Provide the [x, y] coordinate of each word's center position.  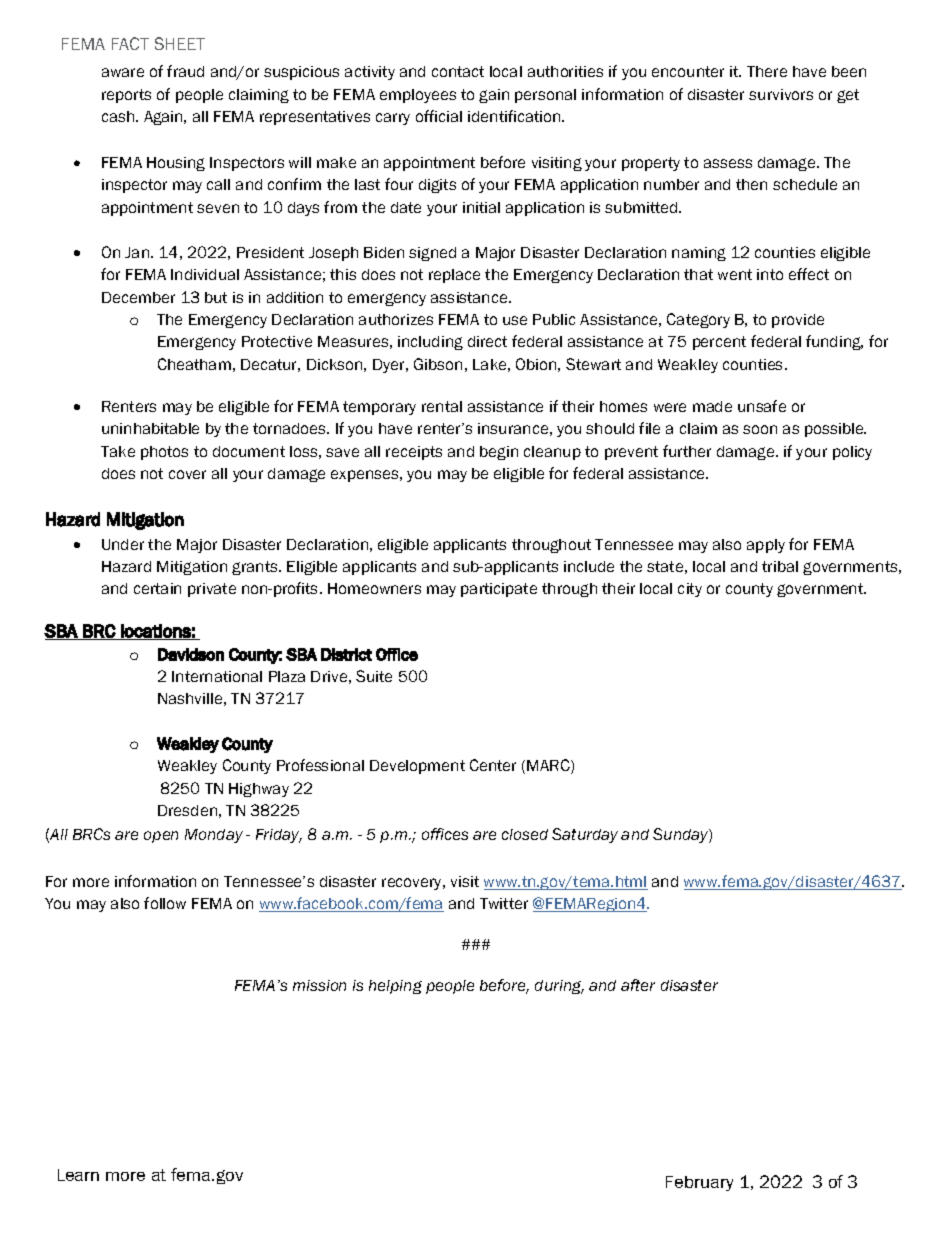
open [161, 837]
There [767, 71]
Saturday [585, 835]
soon [760, 429]
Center [493, 765]
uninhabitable [150, 428]
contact [458, 71]
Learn [78, 1175]
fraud [185, 71]
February [699, 1183]
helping [395, 987]
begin [499, 453]
